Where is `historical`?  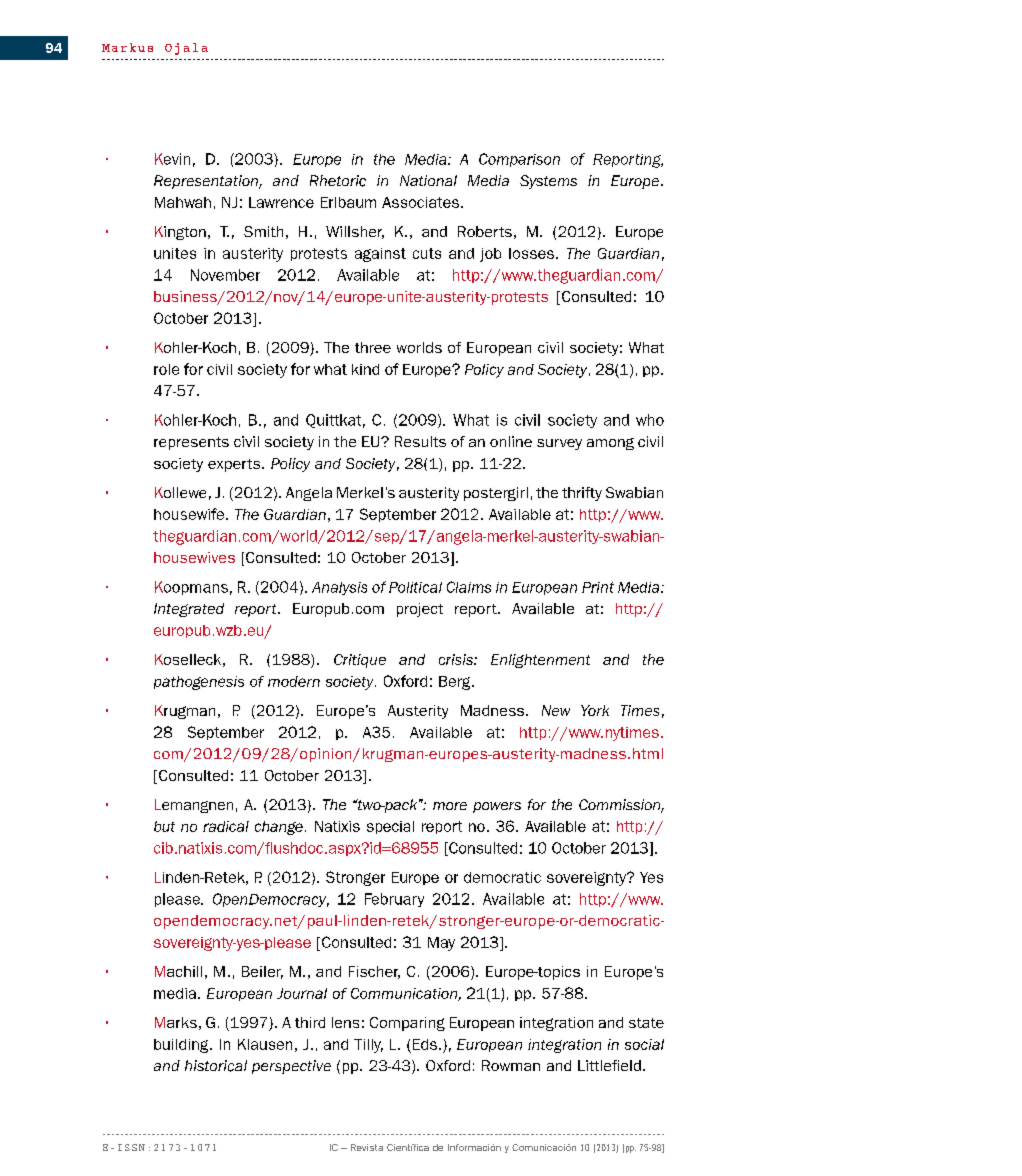 historical is located at coordinates (216, 1066).
